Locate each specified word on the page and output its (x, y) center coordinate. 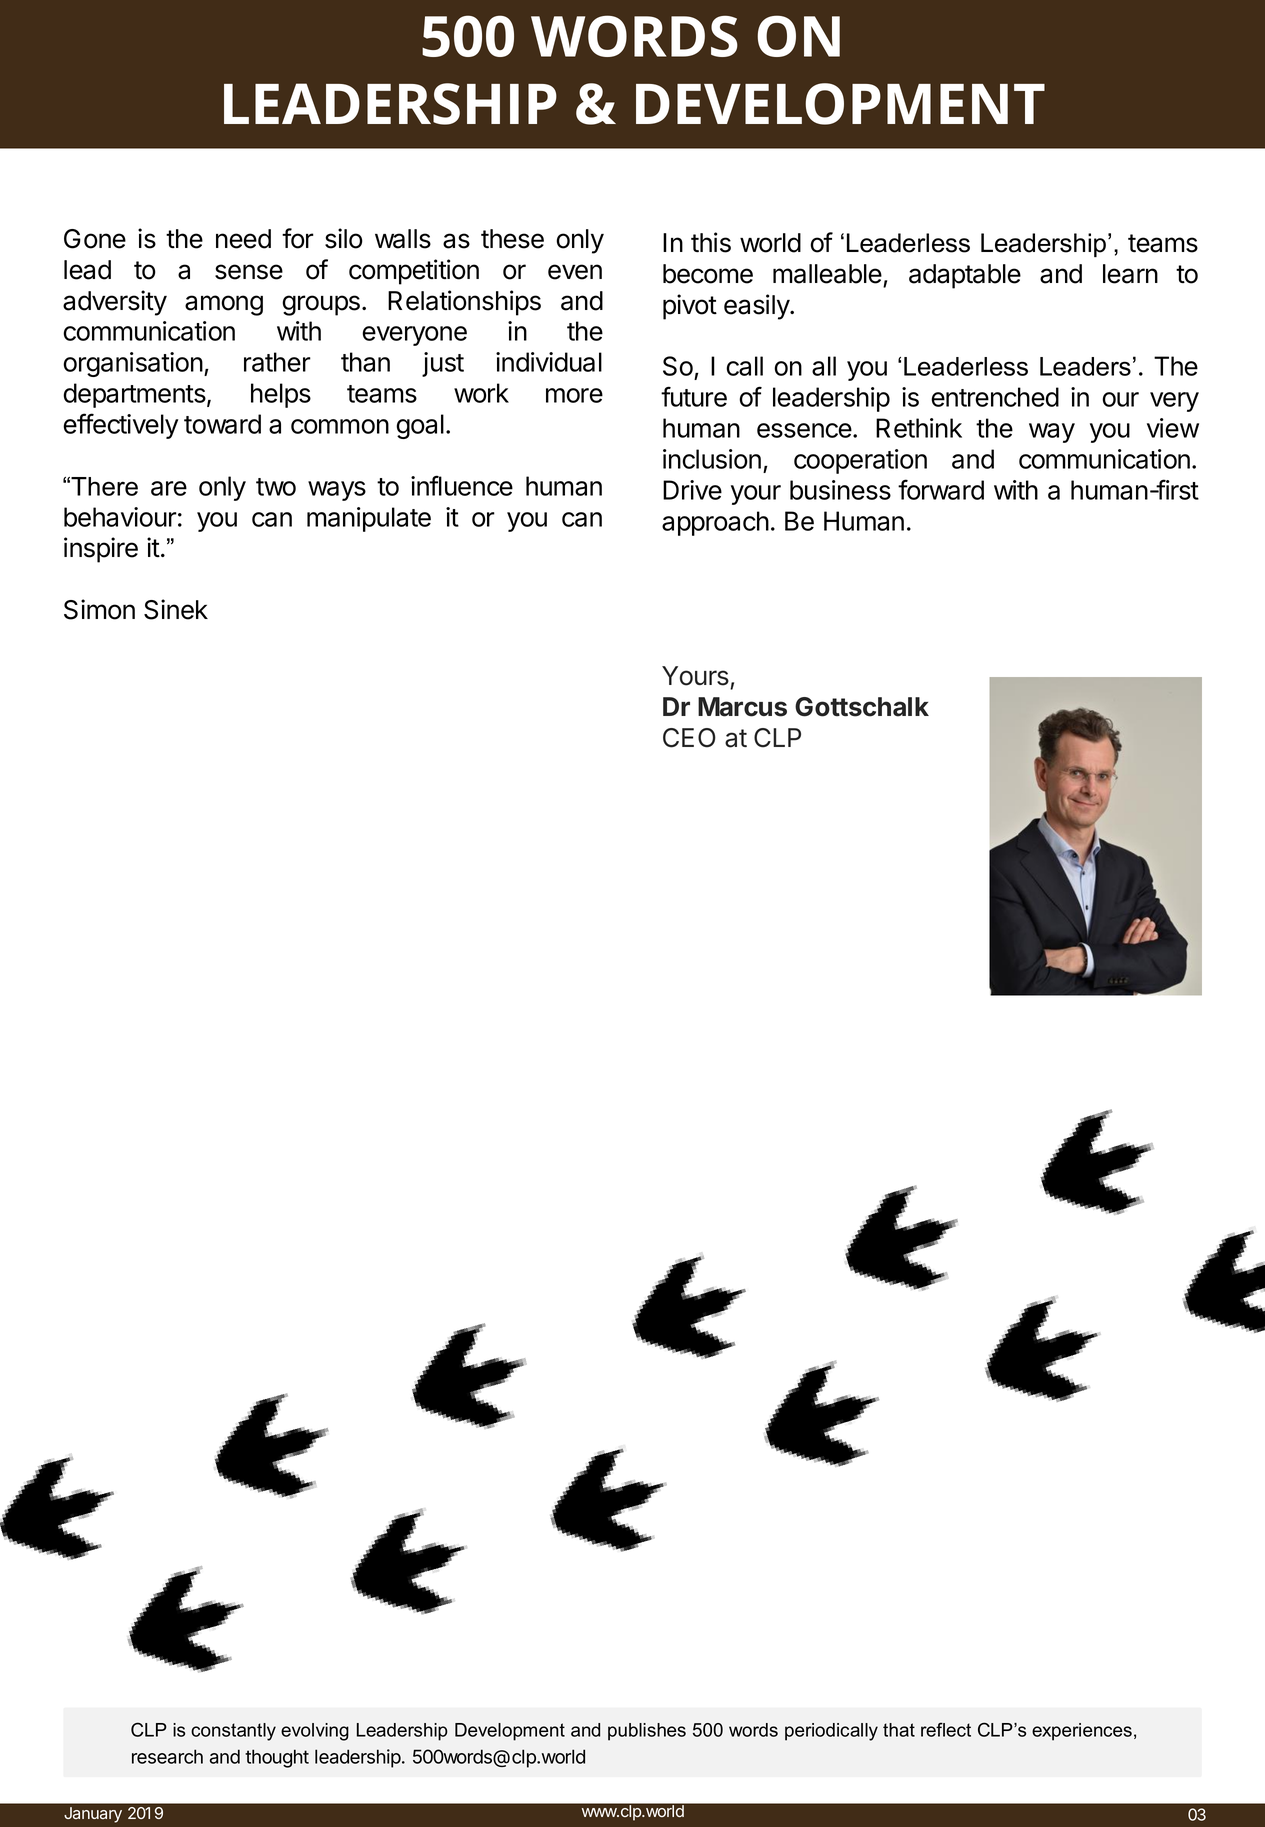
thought (277, 1758)
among (224, 305)
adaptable (965, 276)
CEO (689, 738)
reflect (946, 1730)
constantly (233, 1732)
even (575, 272)
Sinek (176, 609)
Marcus (742, 707)
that (899, 1730)
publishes (647, 1732)
